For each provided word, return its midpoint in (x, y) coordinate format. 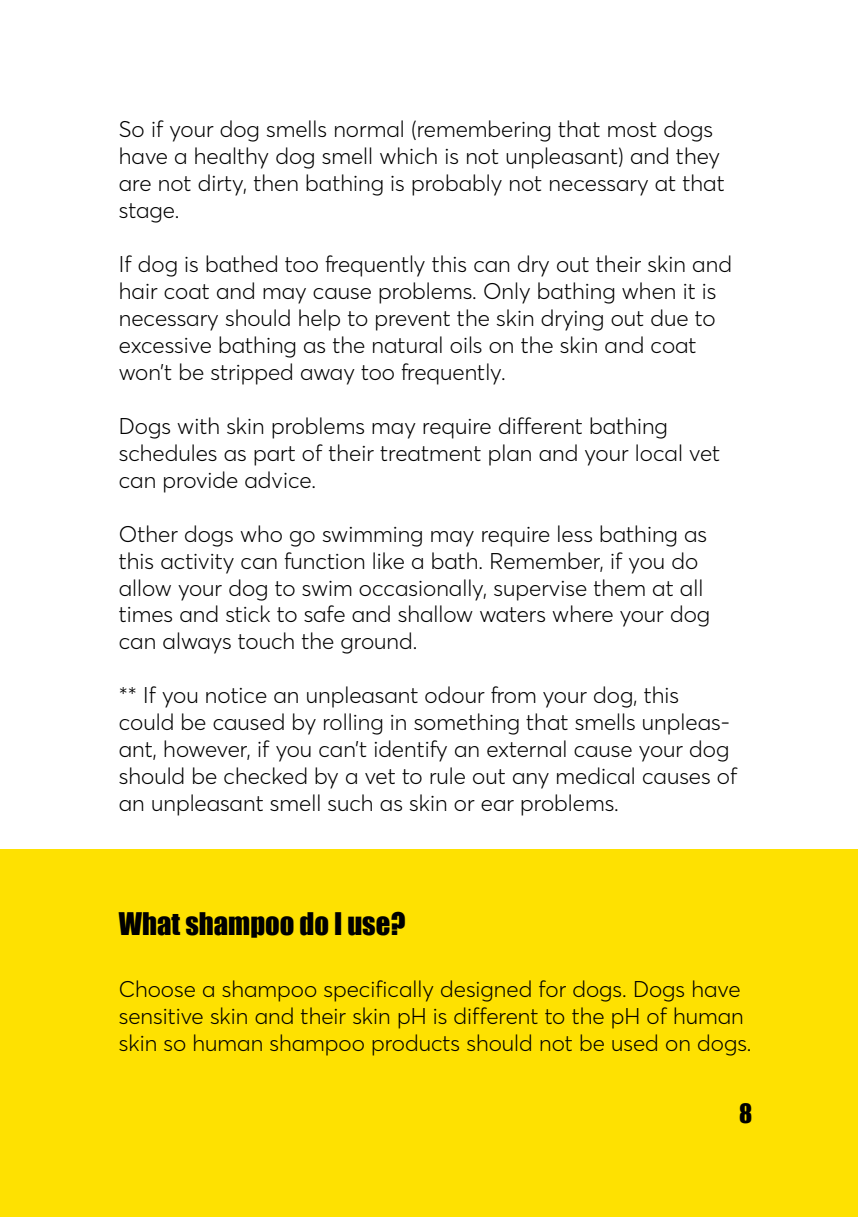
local (659, 452)
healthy (232, 158)
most (632, 129)
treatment (430, 453)
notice (236, 695)
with (198, 425)
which (408, 155)
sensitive (161, 1016)
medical (595, 775)
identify (411, 751)
